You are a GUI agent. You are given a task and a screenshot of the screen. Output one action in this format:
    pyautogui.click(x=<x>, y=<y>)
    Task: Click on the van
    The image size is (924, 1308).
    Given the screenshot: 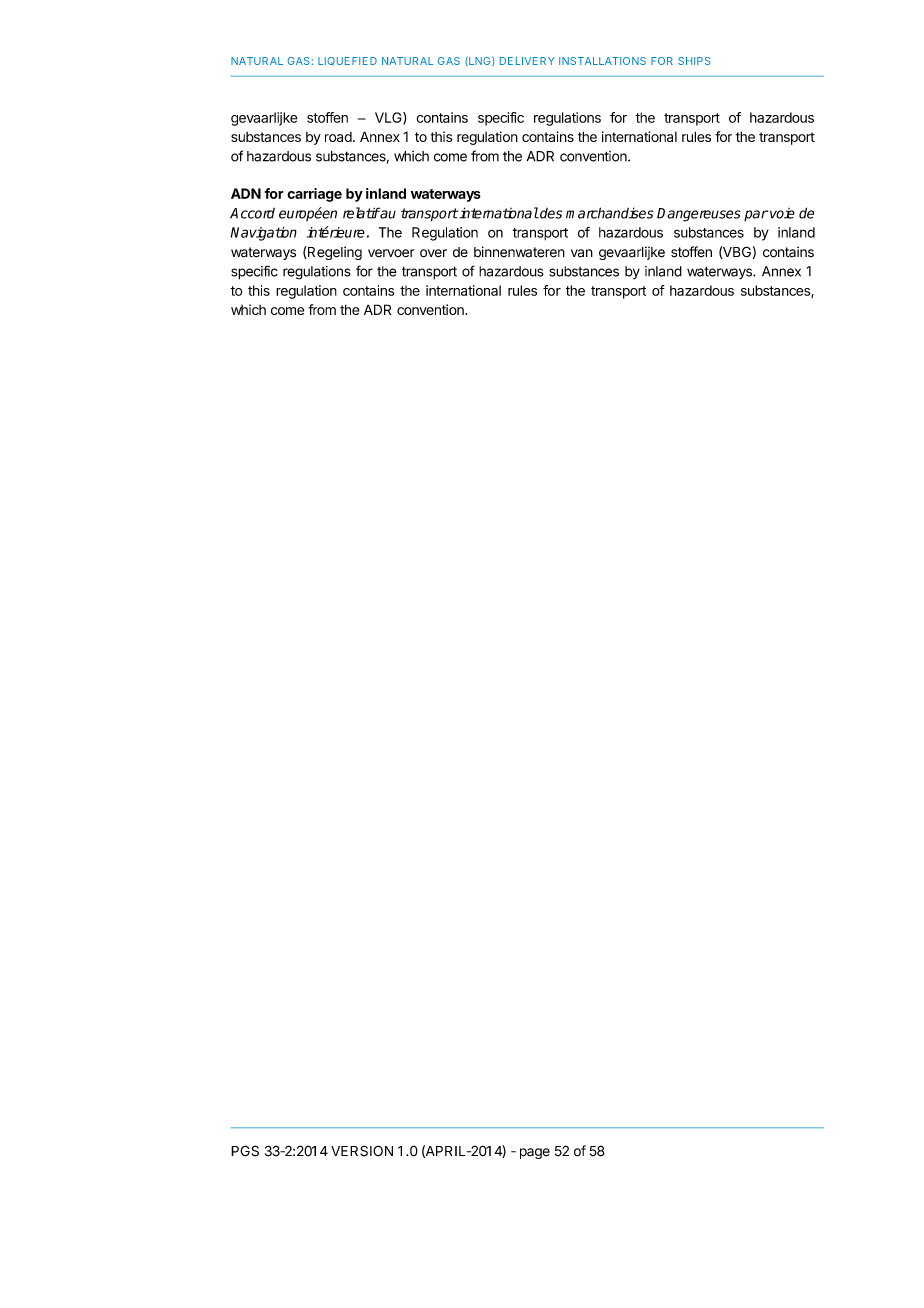 What is the action you would take?
    pyautogui.click(x=582, y=253)
